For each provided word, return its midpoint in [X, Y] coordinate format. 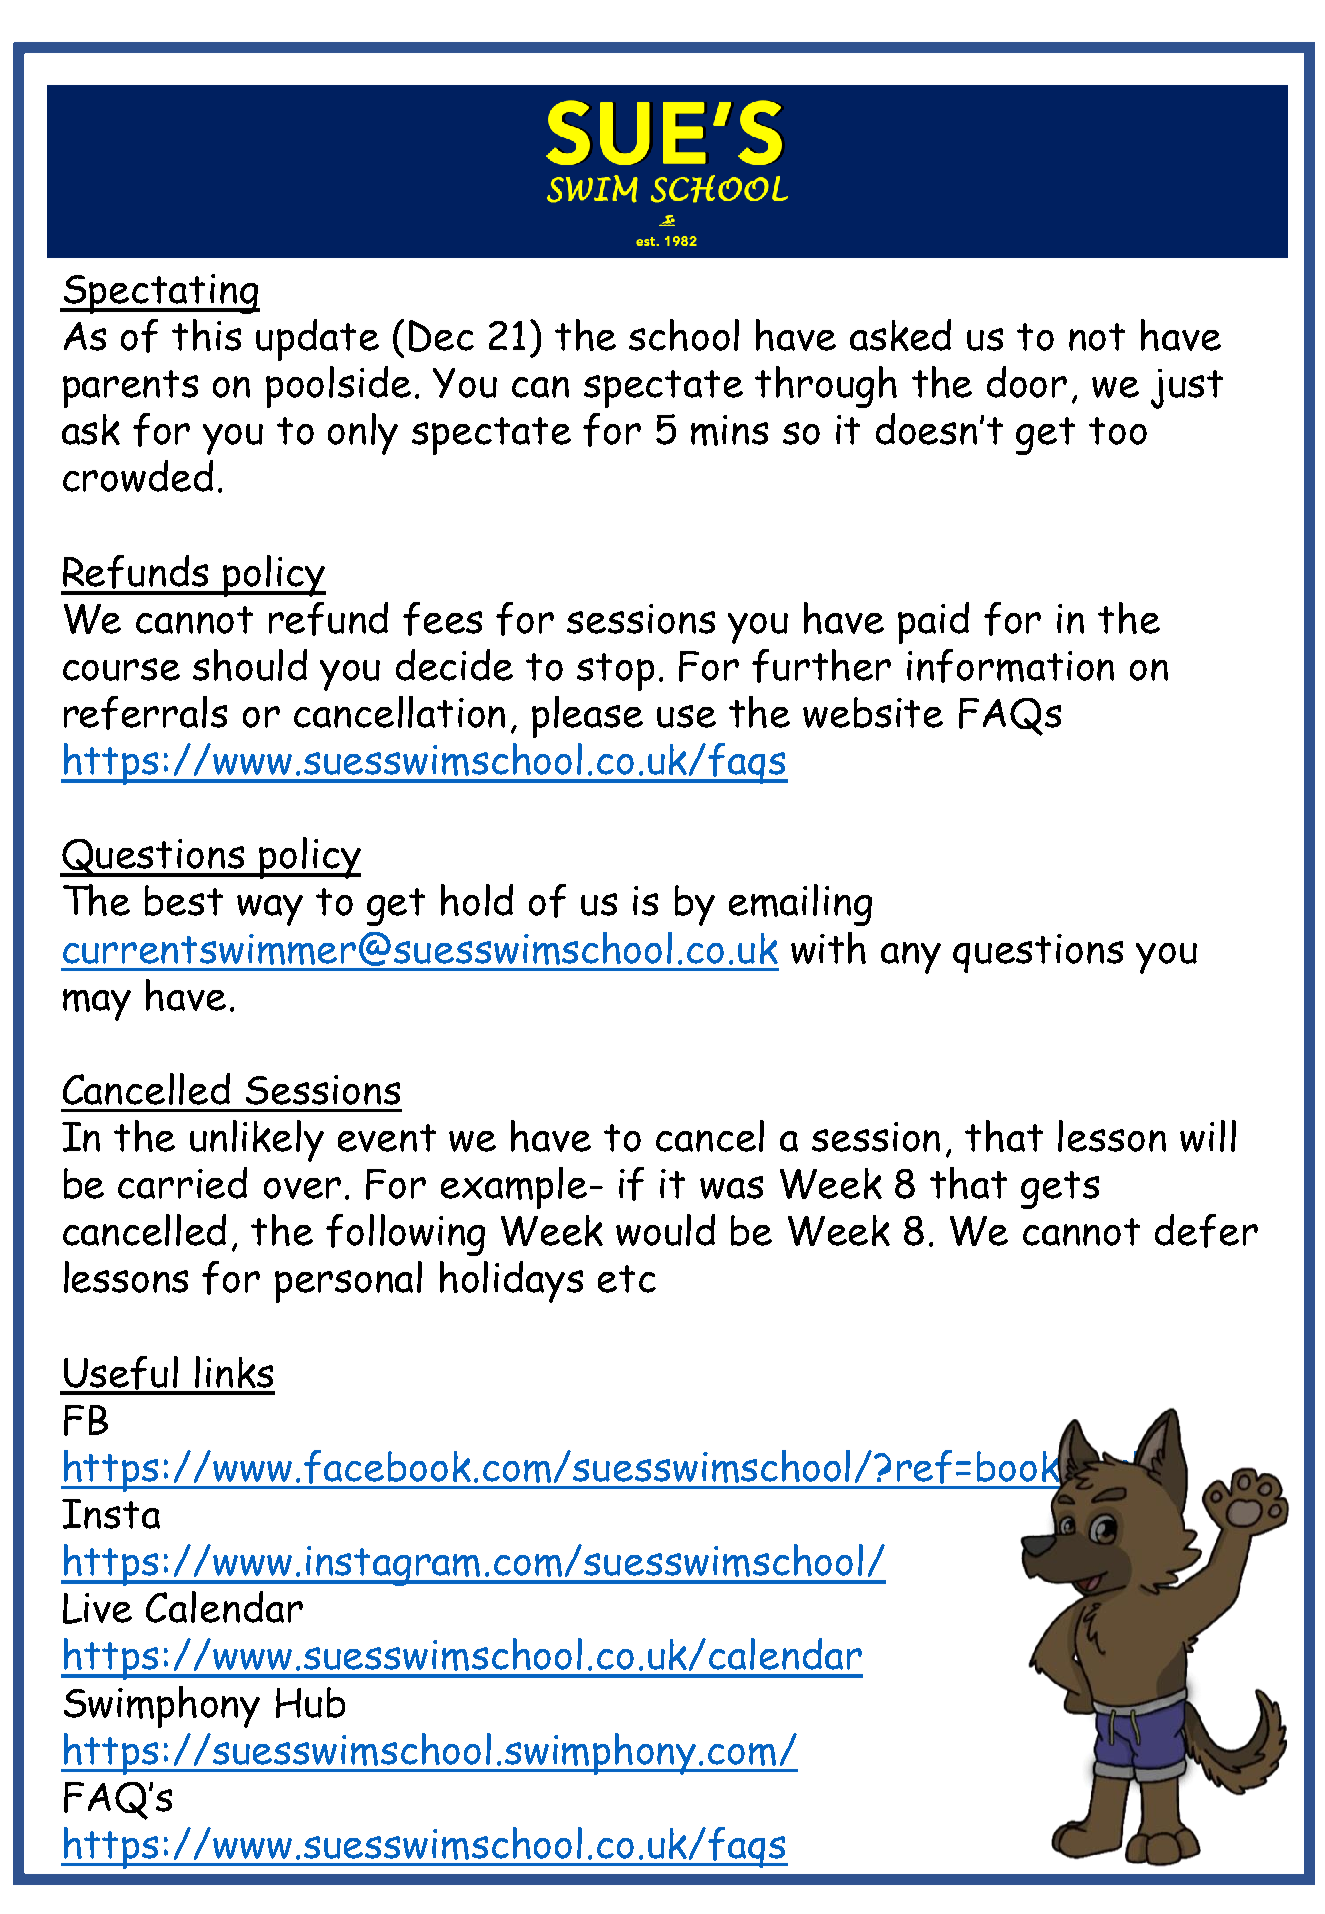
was [731, 1187]
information [1010, 666]
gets [1060, 1190]
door [1027, 382]
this [206, 335]
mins [729, 430]
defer [1206, 1231]
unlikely [257, 1141]
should [250, 665]
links [234, 1372]
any [911, 958]
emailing [800, 905]
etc [627, 1279]
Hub [310, 1702]
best [184, 900]
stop [615, 672]
